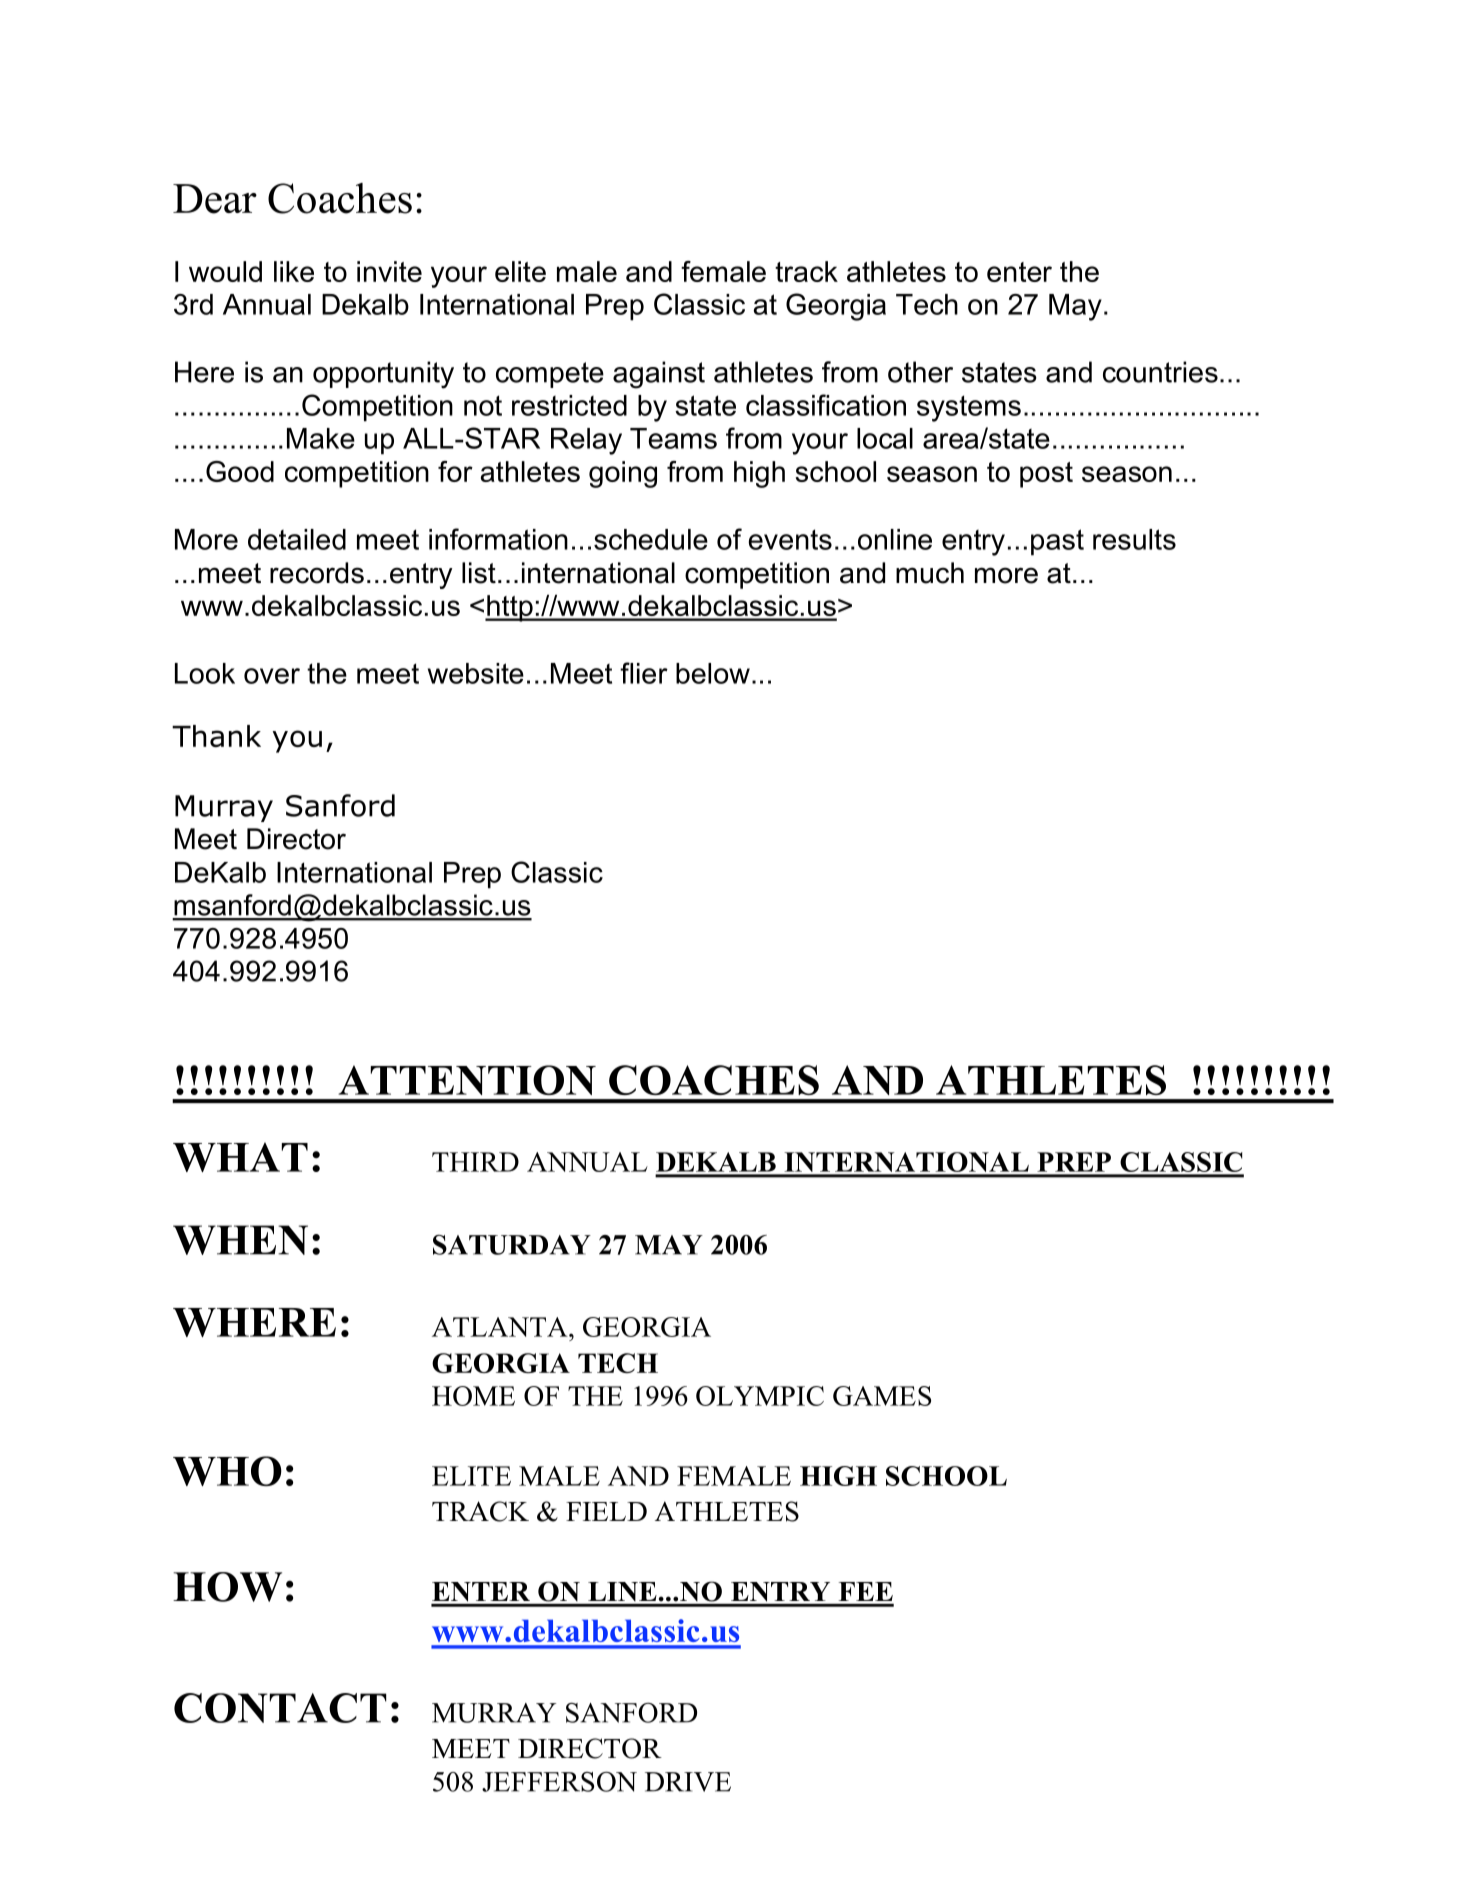 This screenshot has height=1897, width=1466. What do you see at coordinates (294, 271) in the screenshot?
I see `like` at bounding box center [294, 271].
